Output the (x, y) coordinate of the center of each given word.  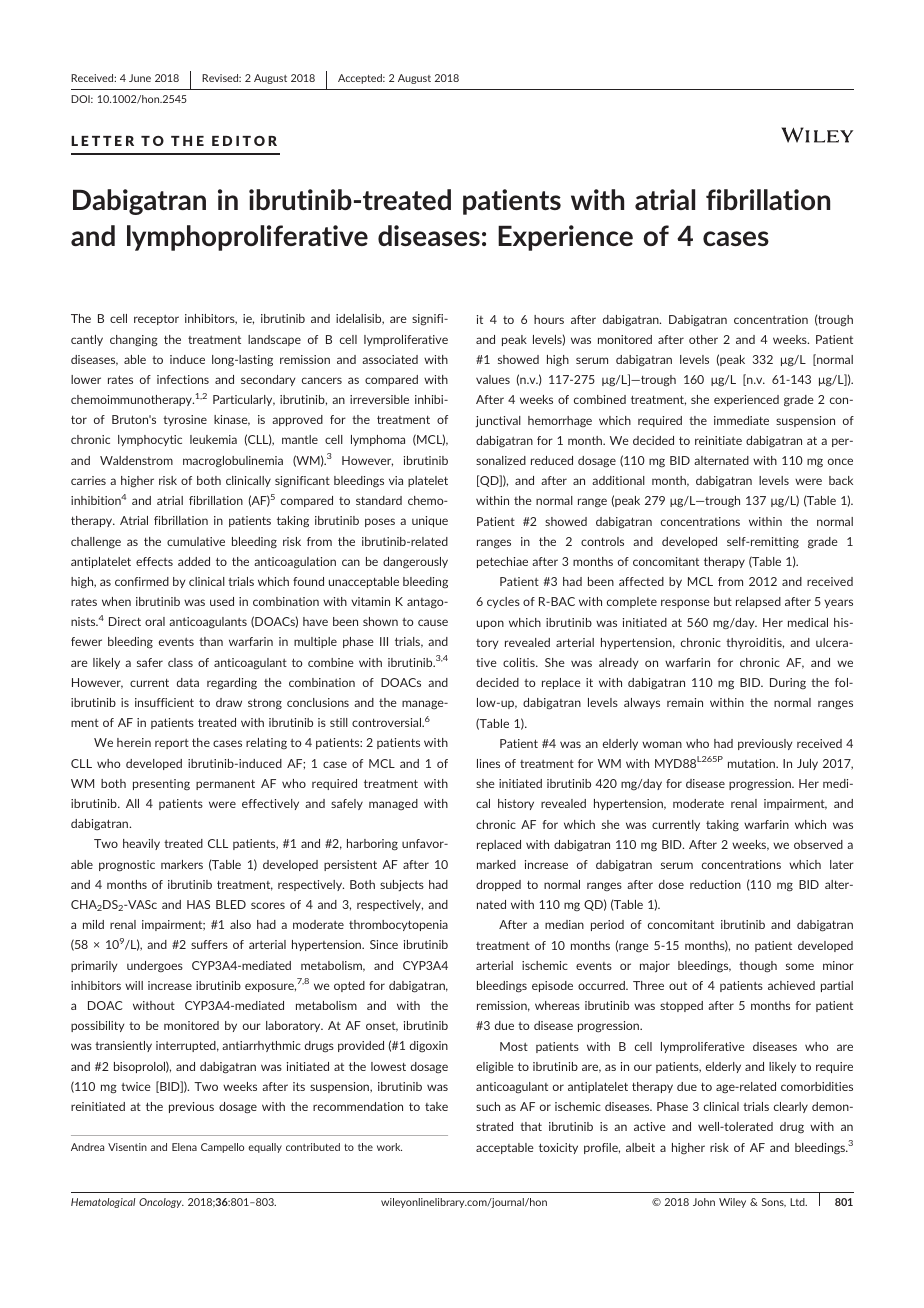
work (389, 1147)
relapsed (758, 602)
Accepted (361, 79)
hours (549, 319)
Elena (184, 1147)
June (140, 78)
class (180, 662)
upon (490, 624)
